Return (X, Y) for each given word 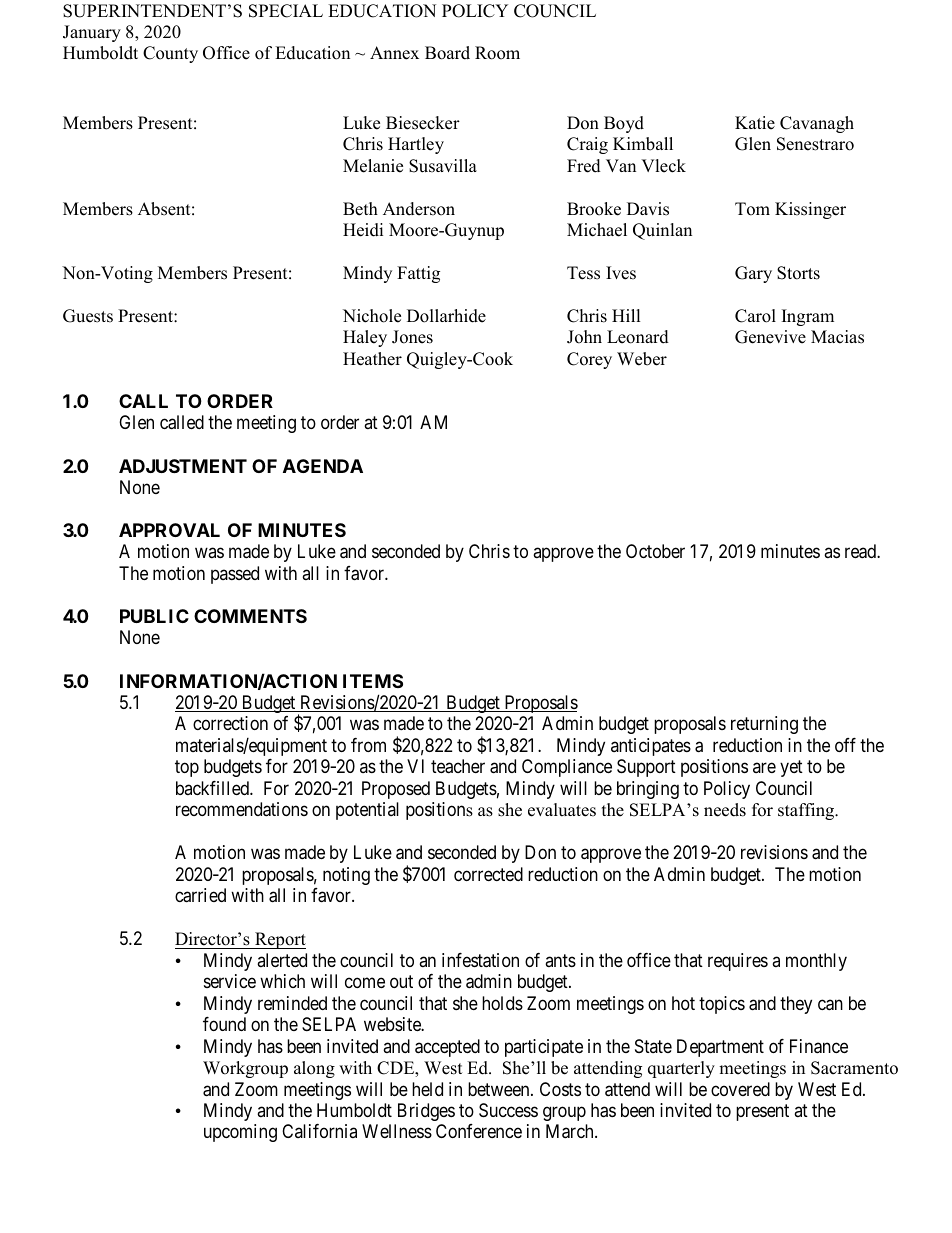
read (861, 551)
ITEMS (373, 681)
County (170, 54)
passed (235, 575)
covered (740, 1089)
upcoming (240, 1133)
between (500, 1089)
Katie (755, 123)
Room (497, 53)
